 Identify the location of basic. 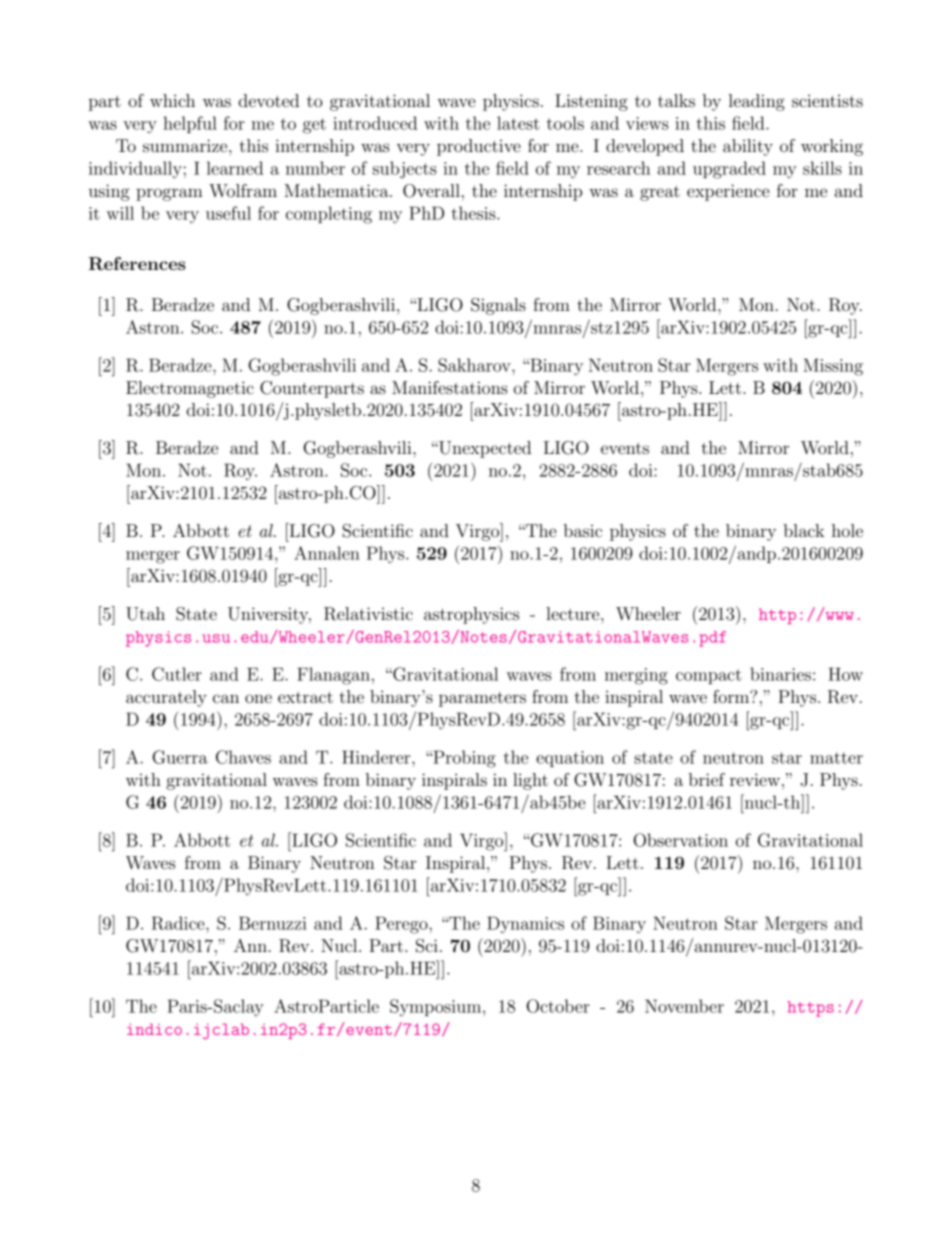
(583, 530).
